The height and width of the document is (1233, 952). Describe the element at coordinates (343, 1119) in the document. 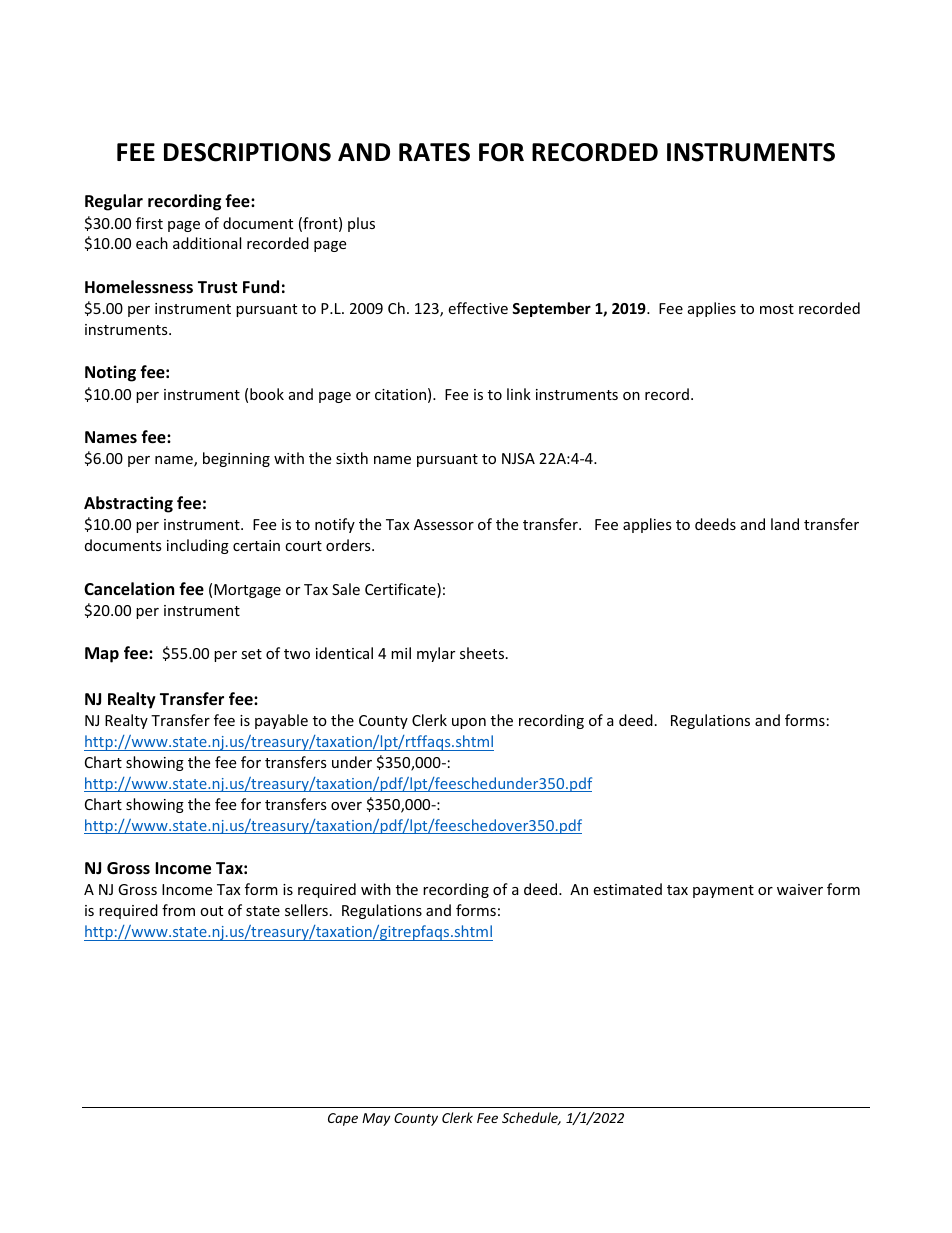

I see `Cape` at that location.
